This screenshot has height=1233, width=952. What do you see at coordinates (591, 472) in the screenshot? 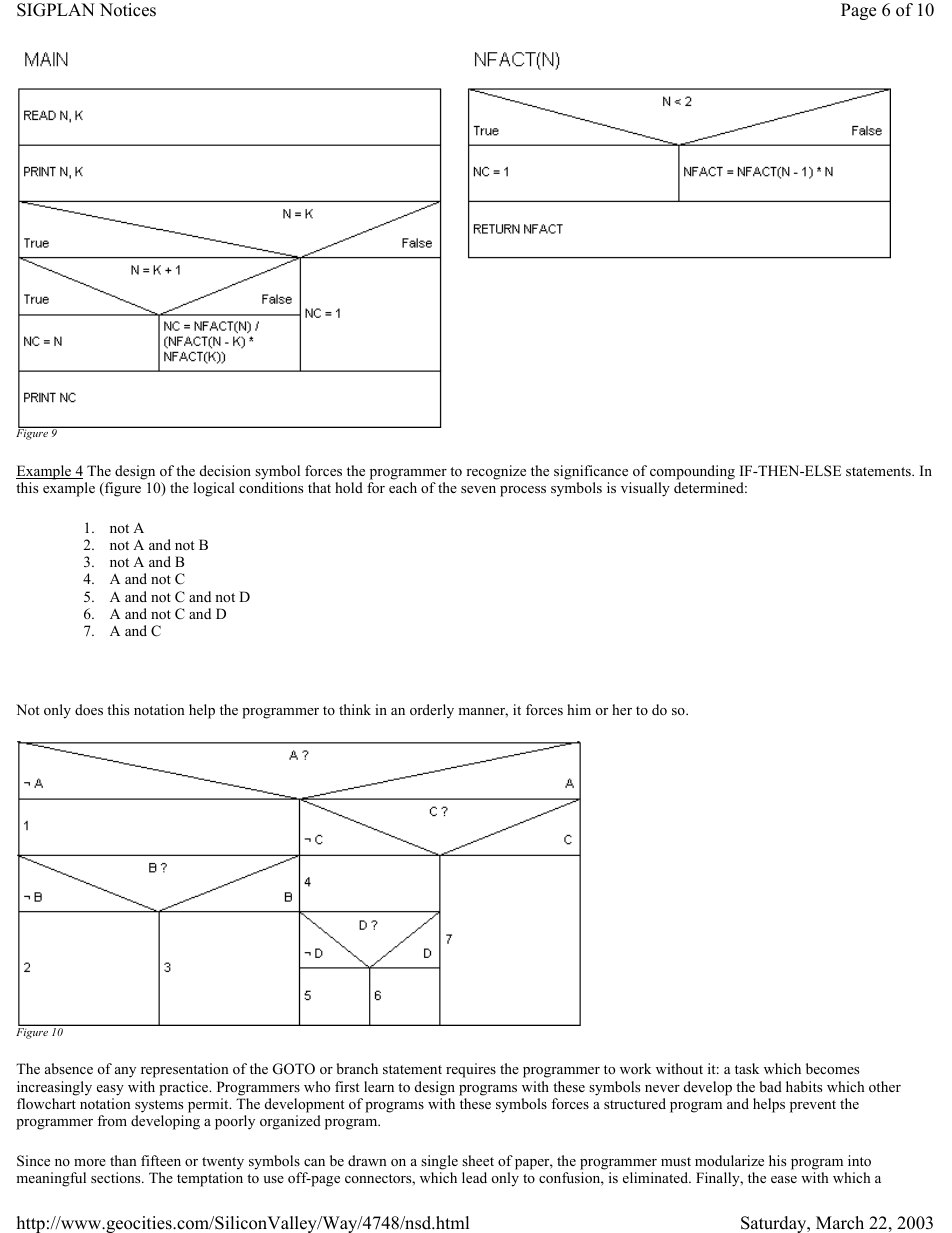
I see `significance` at bounding box center [591, 472].
